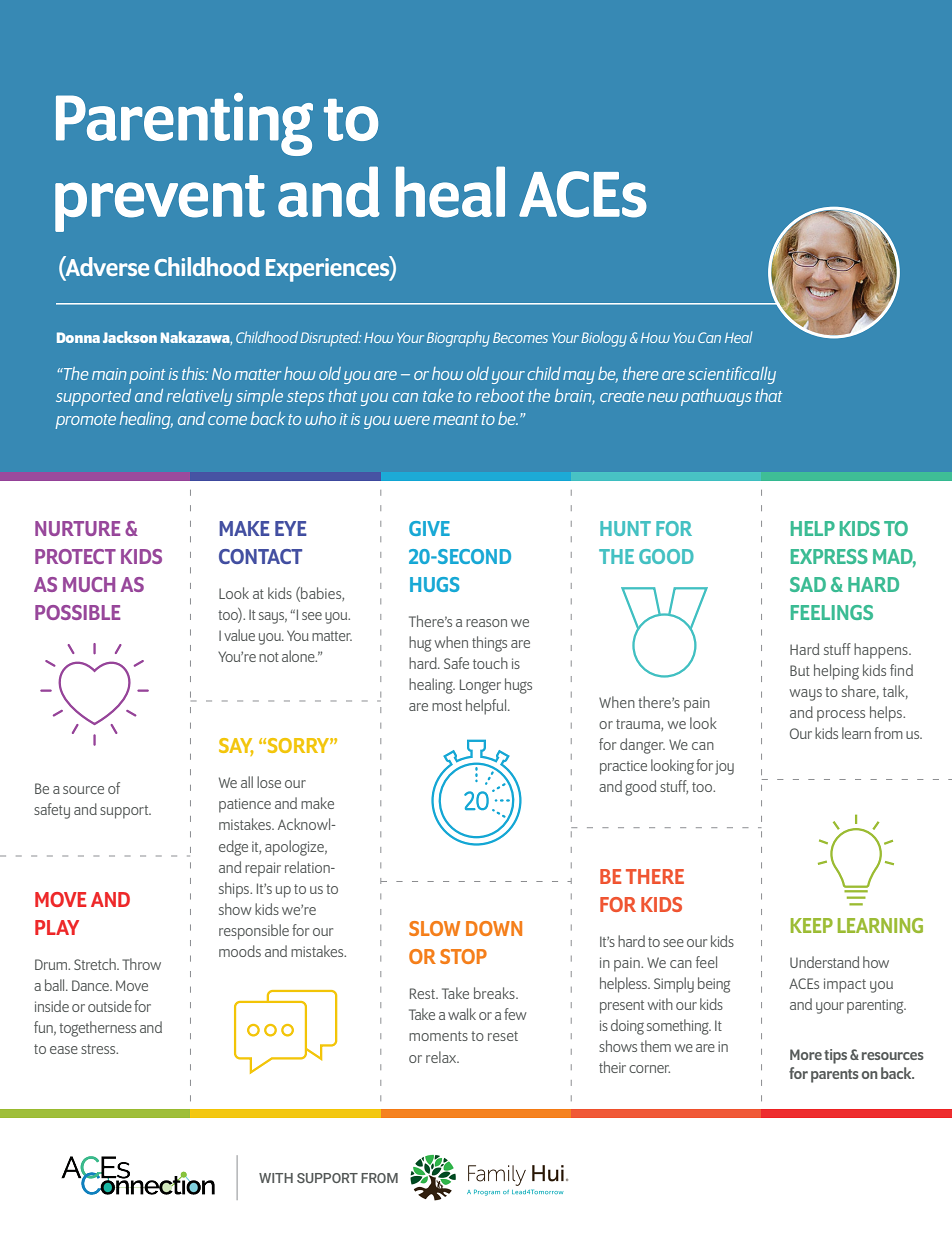  Describe the element at coordinates (86, 421) in the page. I see `promote` at that location.
